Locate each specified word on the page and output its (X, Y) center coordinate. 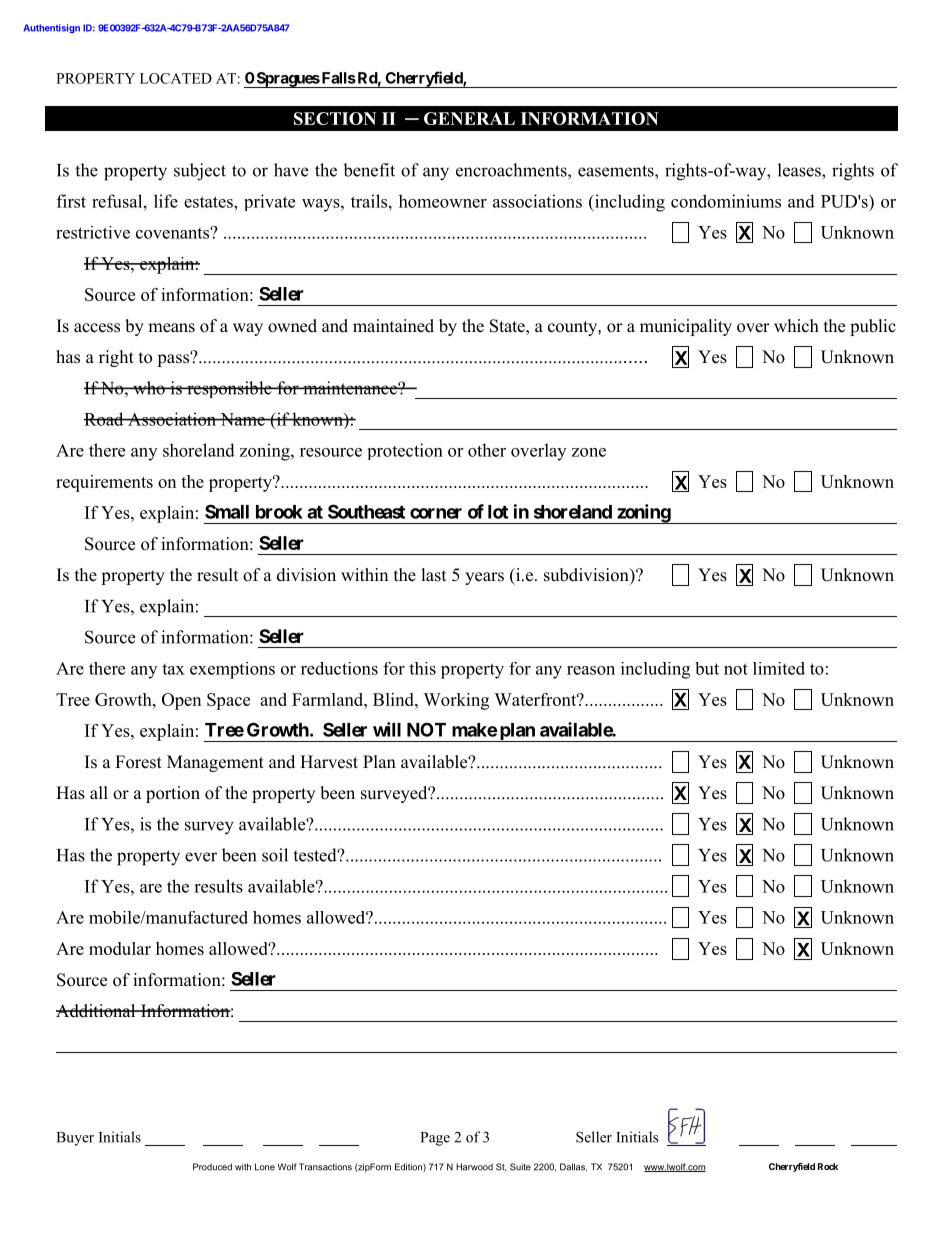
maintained (393, 326)
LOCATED (176, 78)
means (171, 328)
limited (779, 668)
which (796, 326)
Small (227, 511)
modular (120, 948)
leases (800, 170)
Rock (828, 1166)
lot (498, 512)
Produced (212, 1167)
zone (589, 452)
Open (181, 701)
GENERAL (469, 118)
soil (275, 855)
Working (456, 701)
